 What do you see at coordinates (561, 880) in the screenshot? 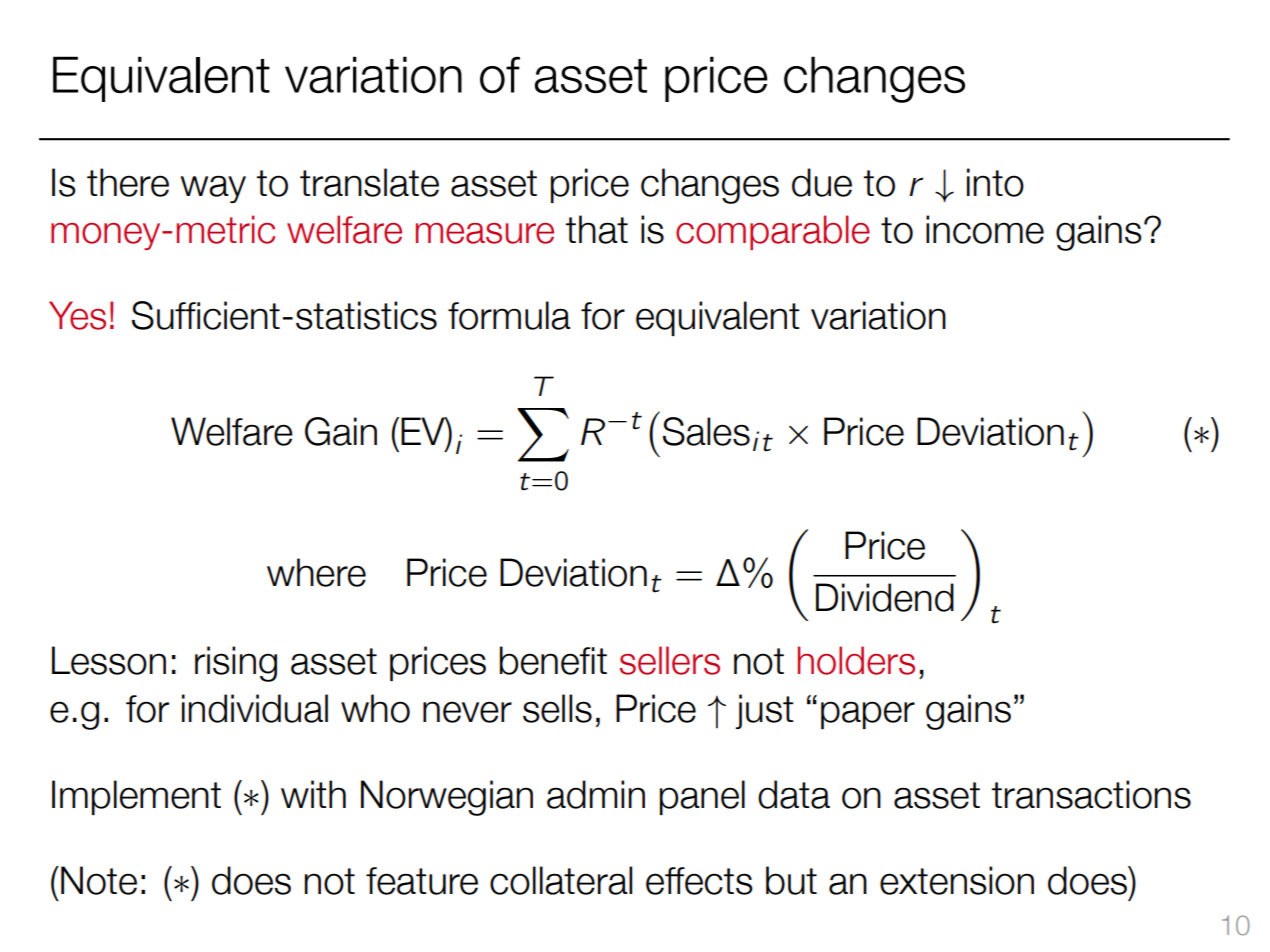
I see `collateral` at bounding box center [561, 880].
